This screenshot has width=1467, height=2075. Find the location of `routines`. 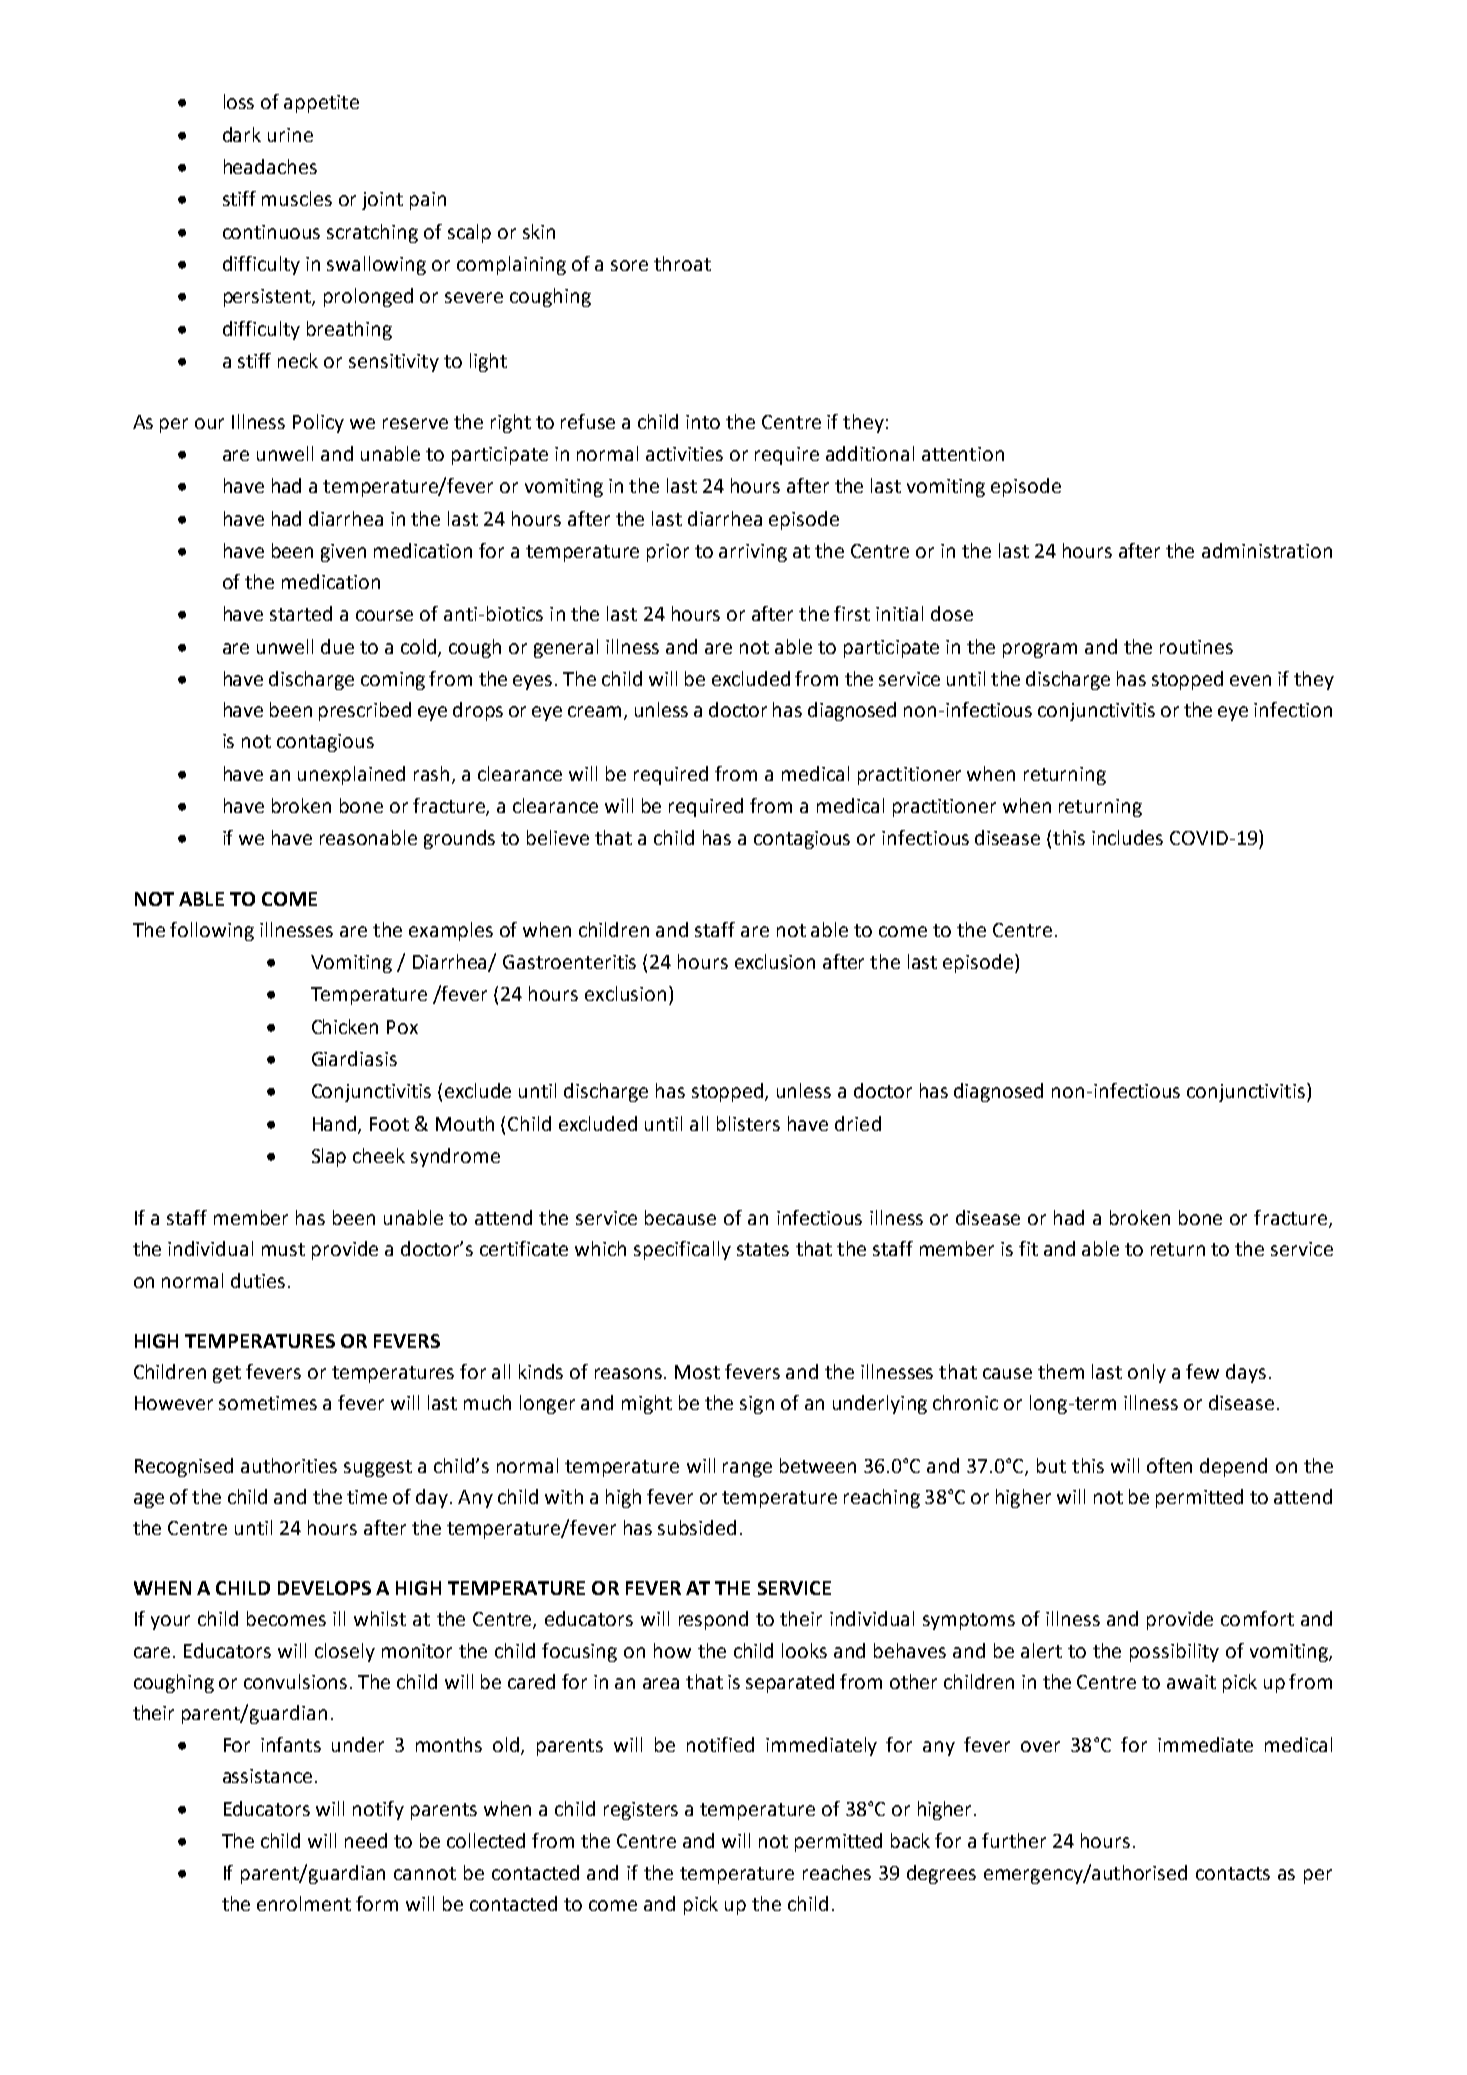

routines is located at coordinates (1196, 647).
